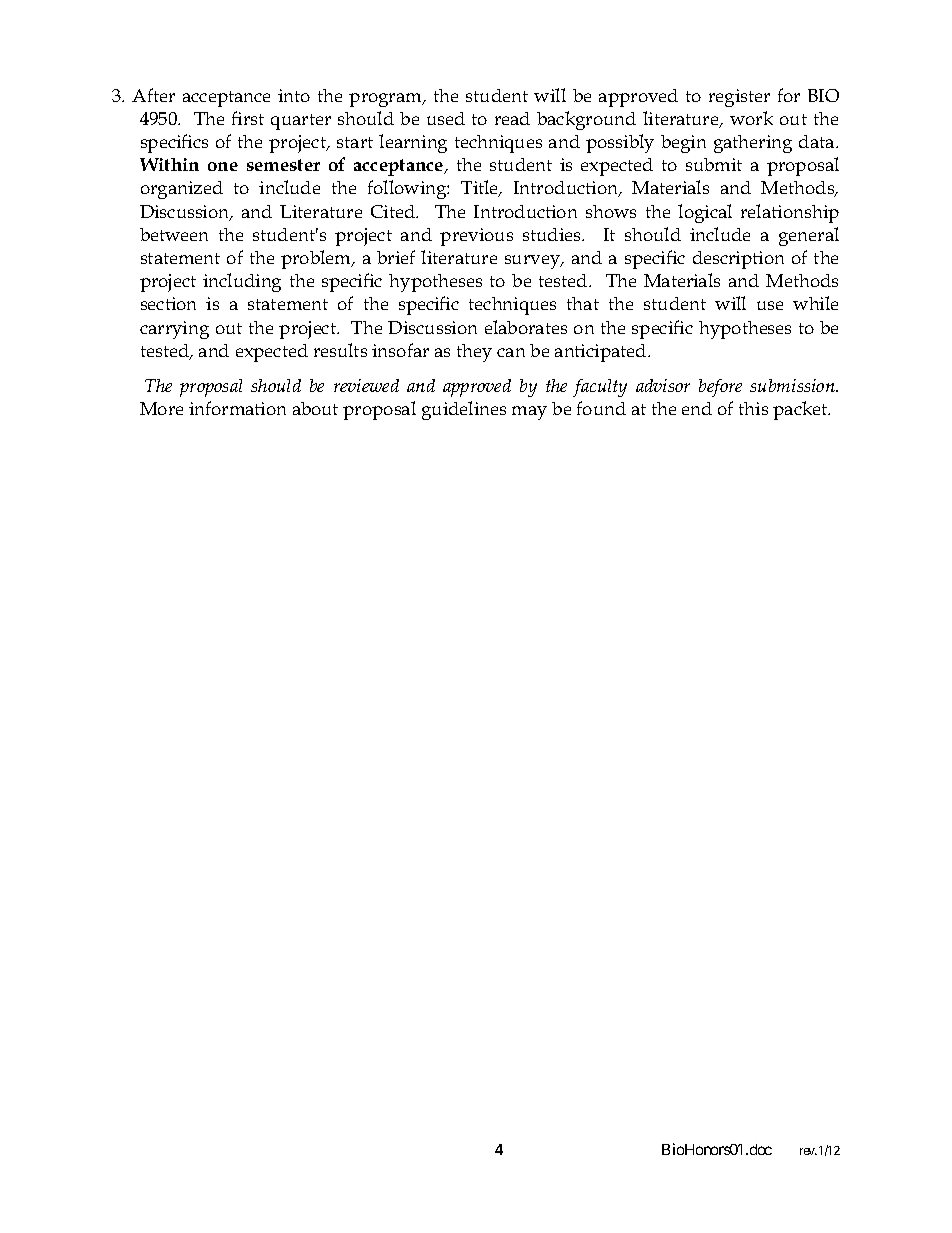 The width and height of the screenshot is (952, 1233). What do you see at coordinates (223, 166) in the screenshot?
I see `one` at bounding box center [223, 166].
